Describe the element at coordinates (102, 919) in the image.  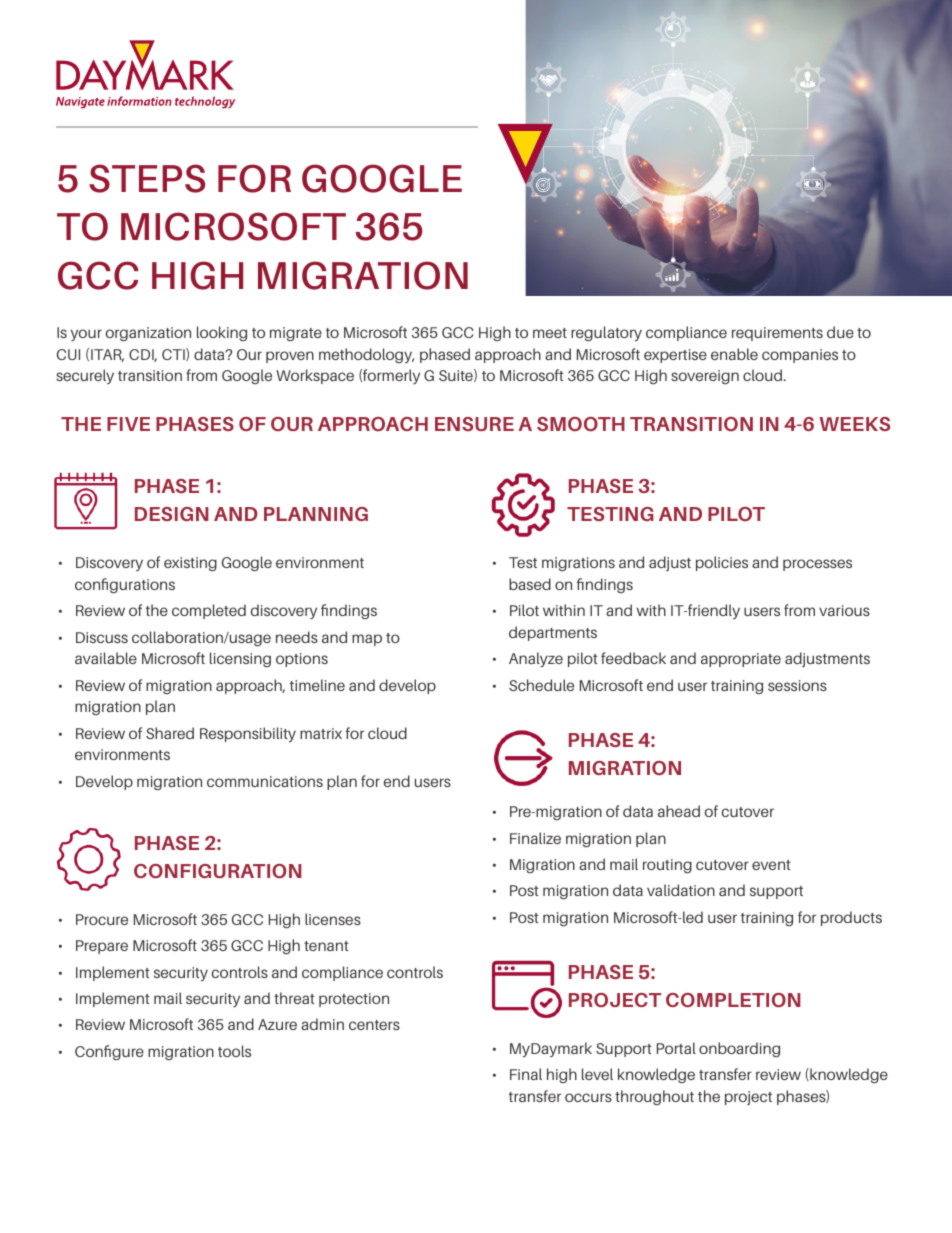
I see `Procure` at that location.
